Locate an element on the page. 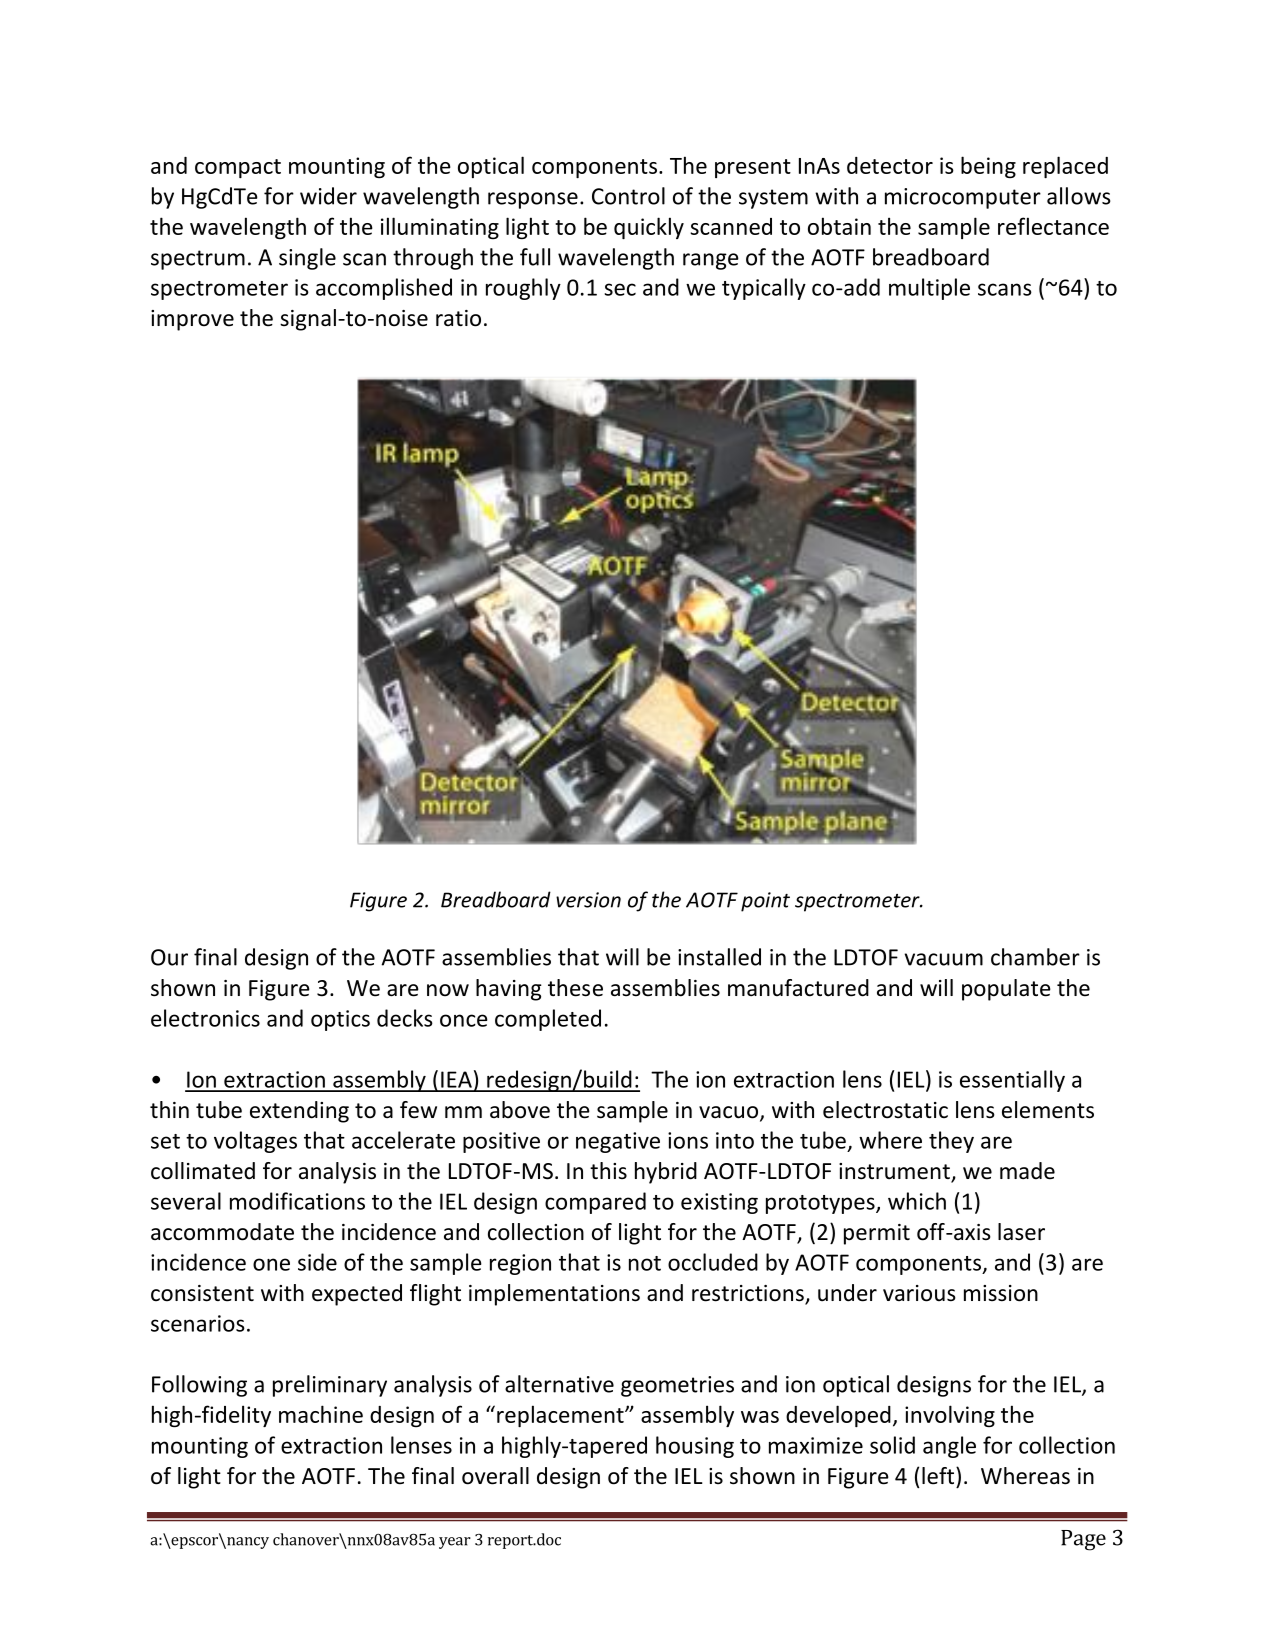 Image resolution: width=1274 pixels, height=1649 pixels. vacuum is located at coordinates (943, 959).
